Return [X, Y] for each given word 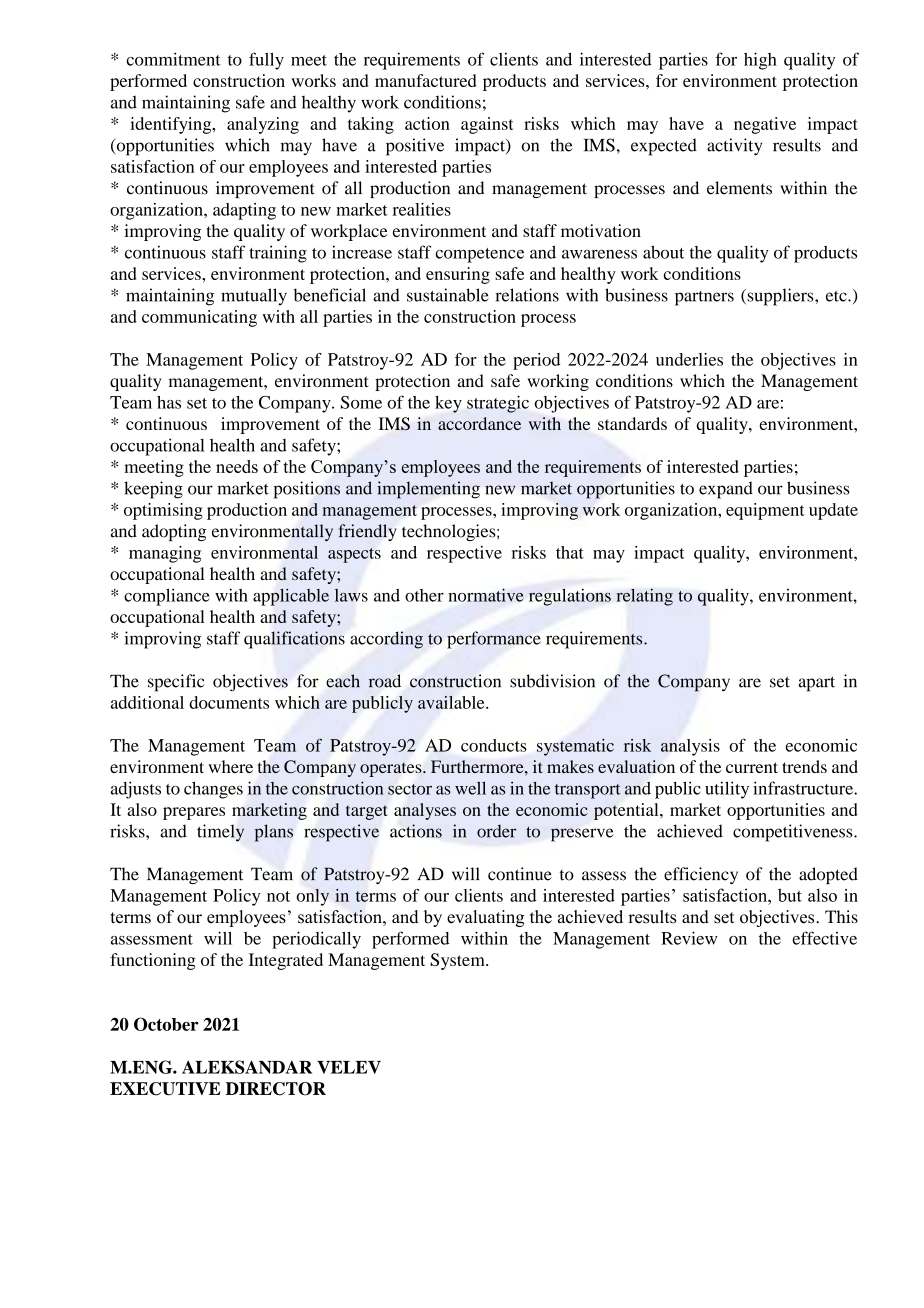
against [487, 125]
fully [266, 61]
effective [824, 938]
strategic [498, 404]
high [760, 61]
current [752, 767]
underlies [689, 359]
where [230, 766]
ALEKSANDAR [247, 1067]
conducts [494, 745]
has [169, 402]
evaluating [486, 918]
